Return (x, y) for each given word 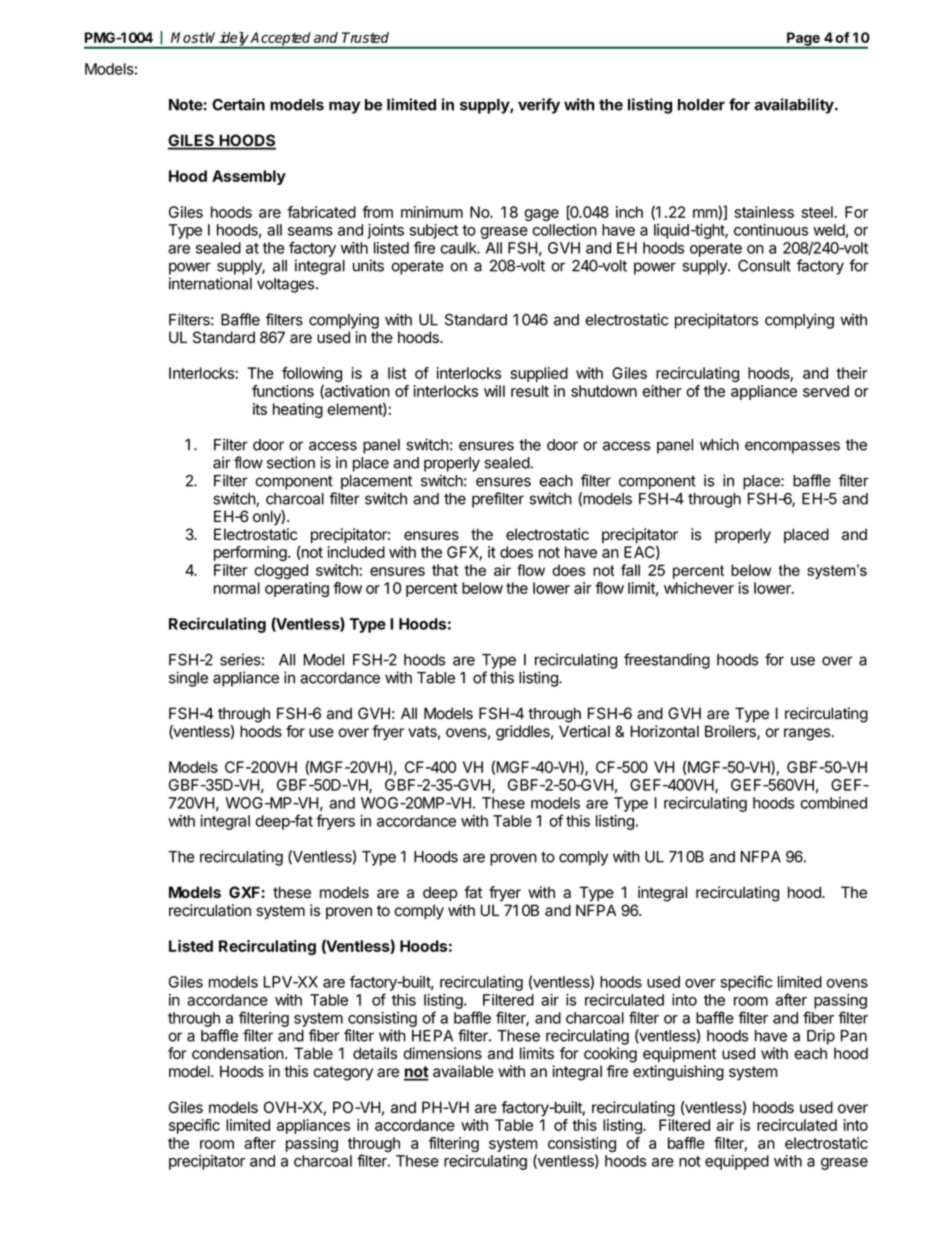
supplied (539, 374)
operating (297, 589)
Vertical (584, 731)
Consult (764, 265)
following (312, 376)
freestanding (667, 661)
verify (539, 106)
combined (833, 803)
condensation (239, 1053)
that (445, 570)
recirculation (210, 910)
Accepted (281, 40)
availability (795, 106)
